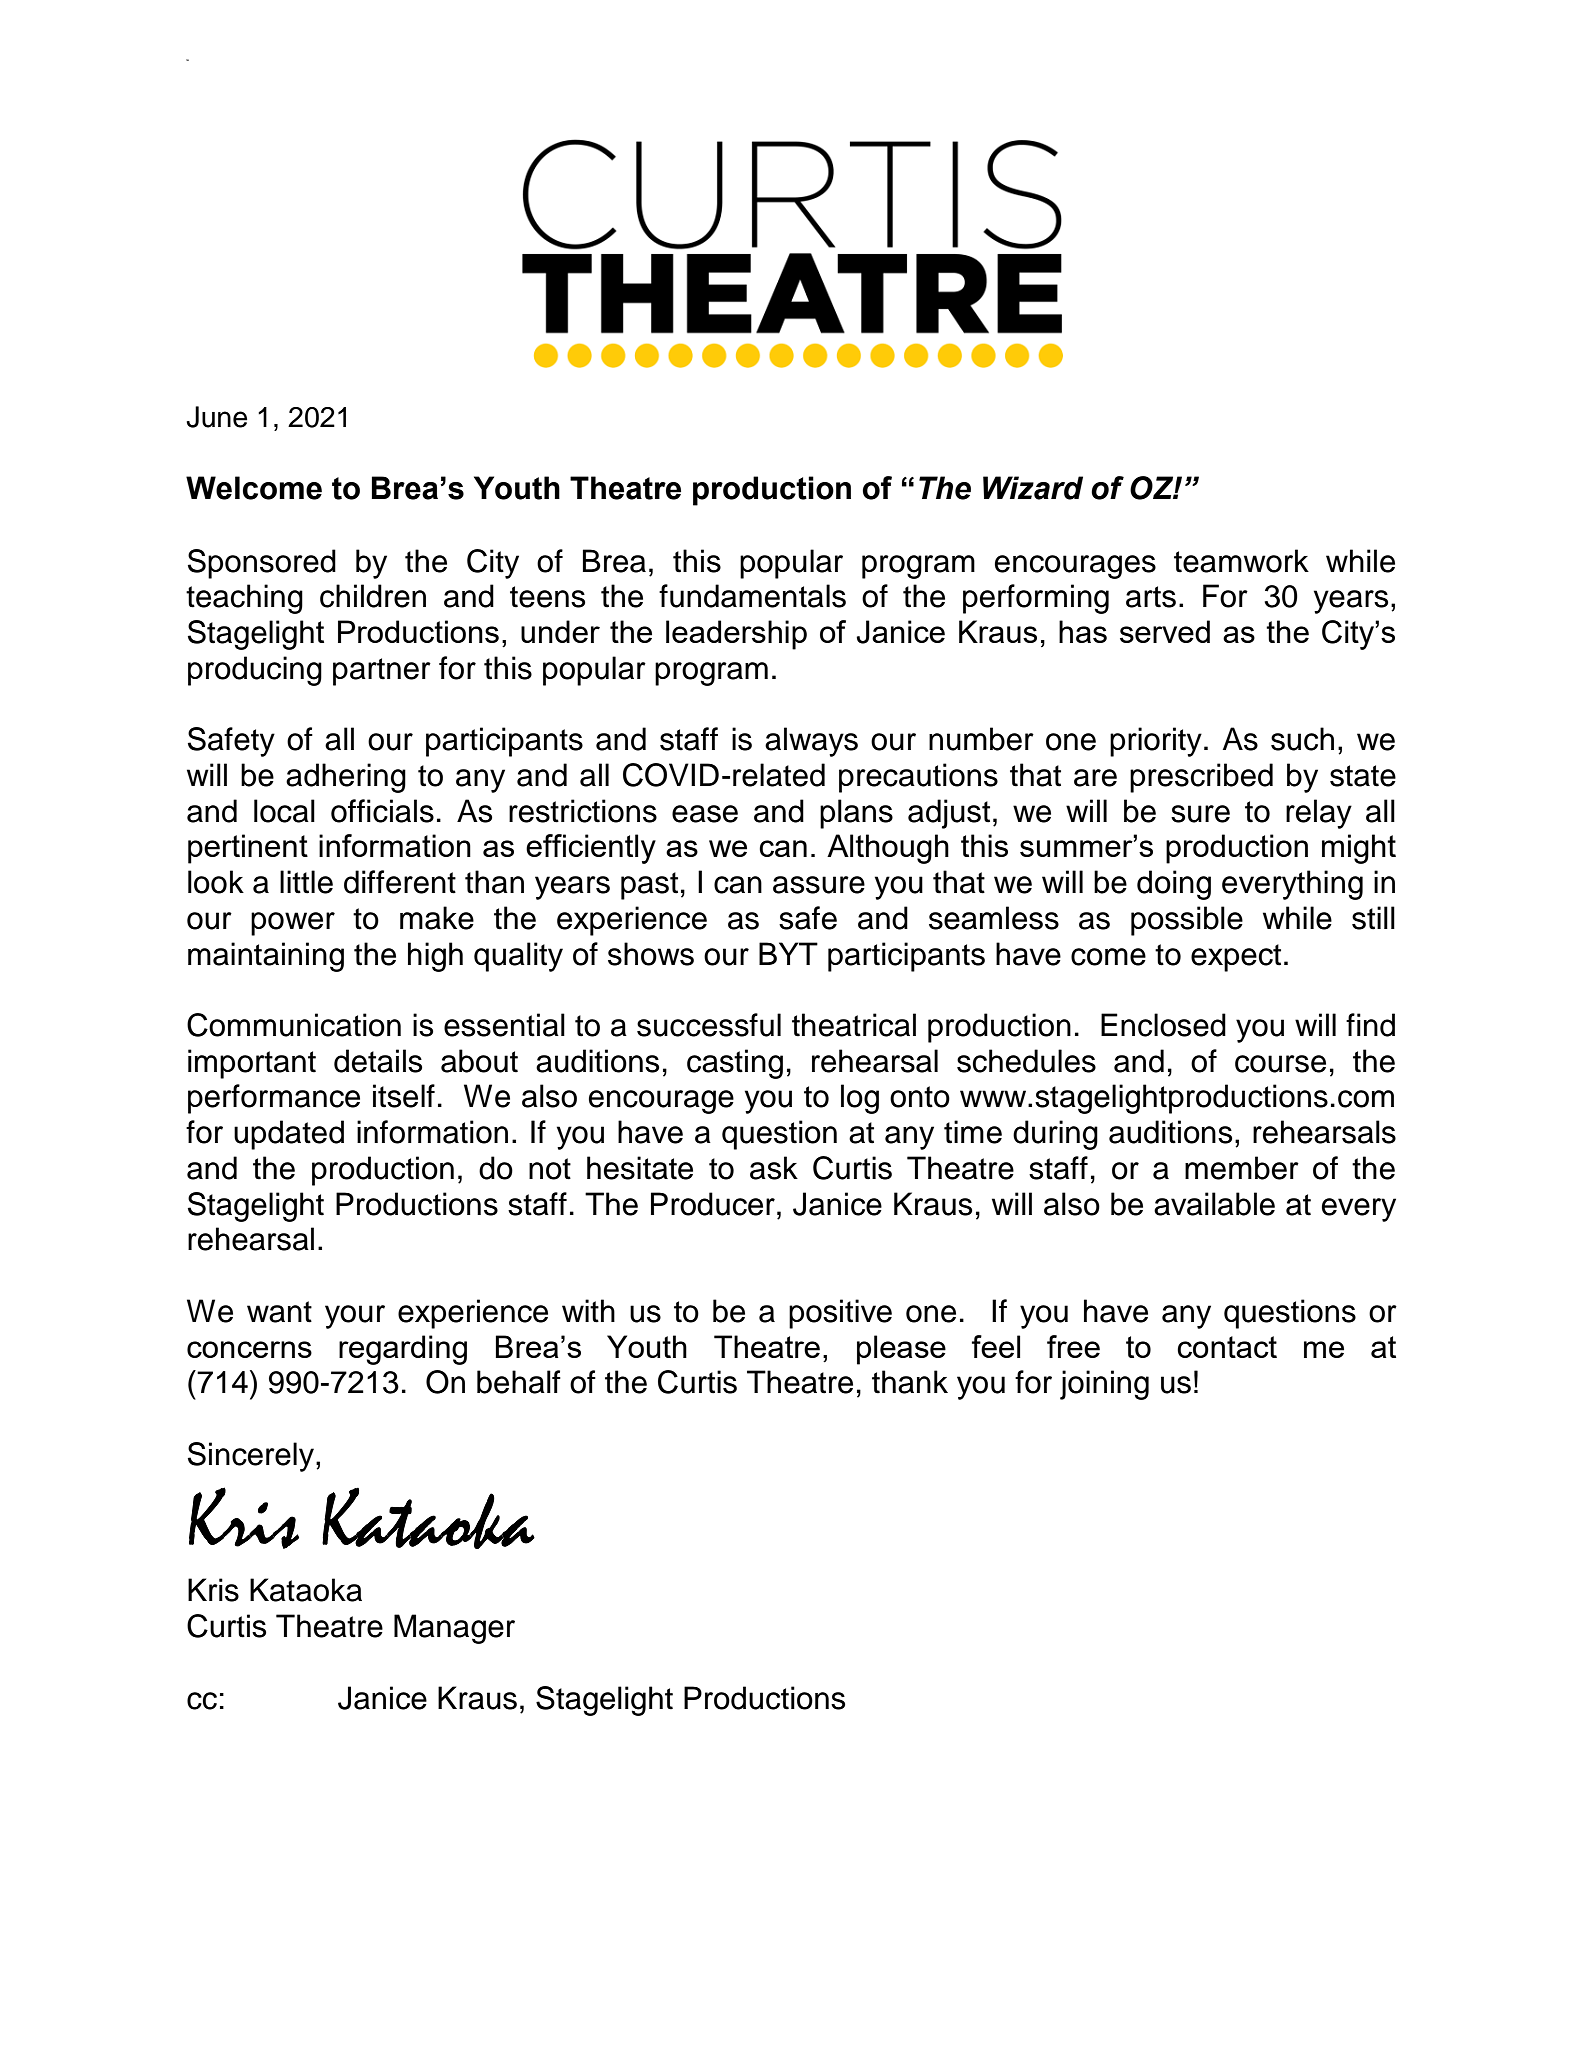  I want to click on available, so click(1214, 1204).
